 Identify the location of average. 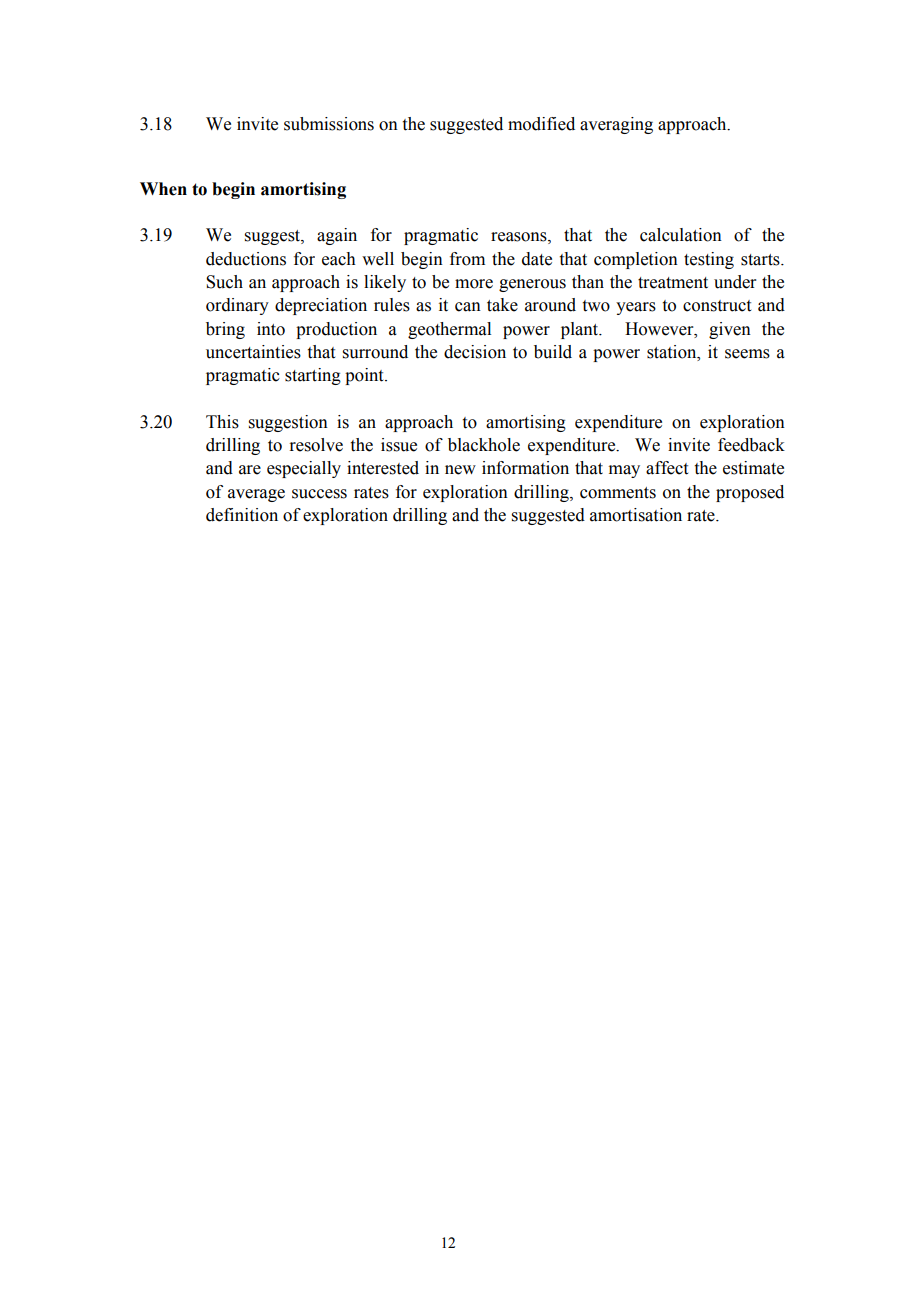
(256, 495).
